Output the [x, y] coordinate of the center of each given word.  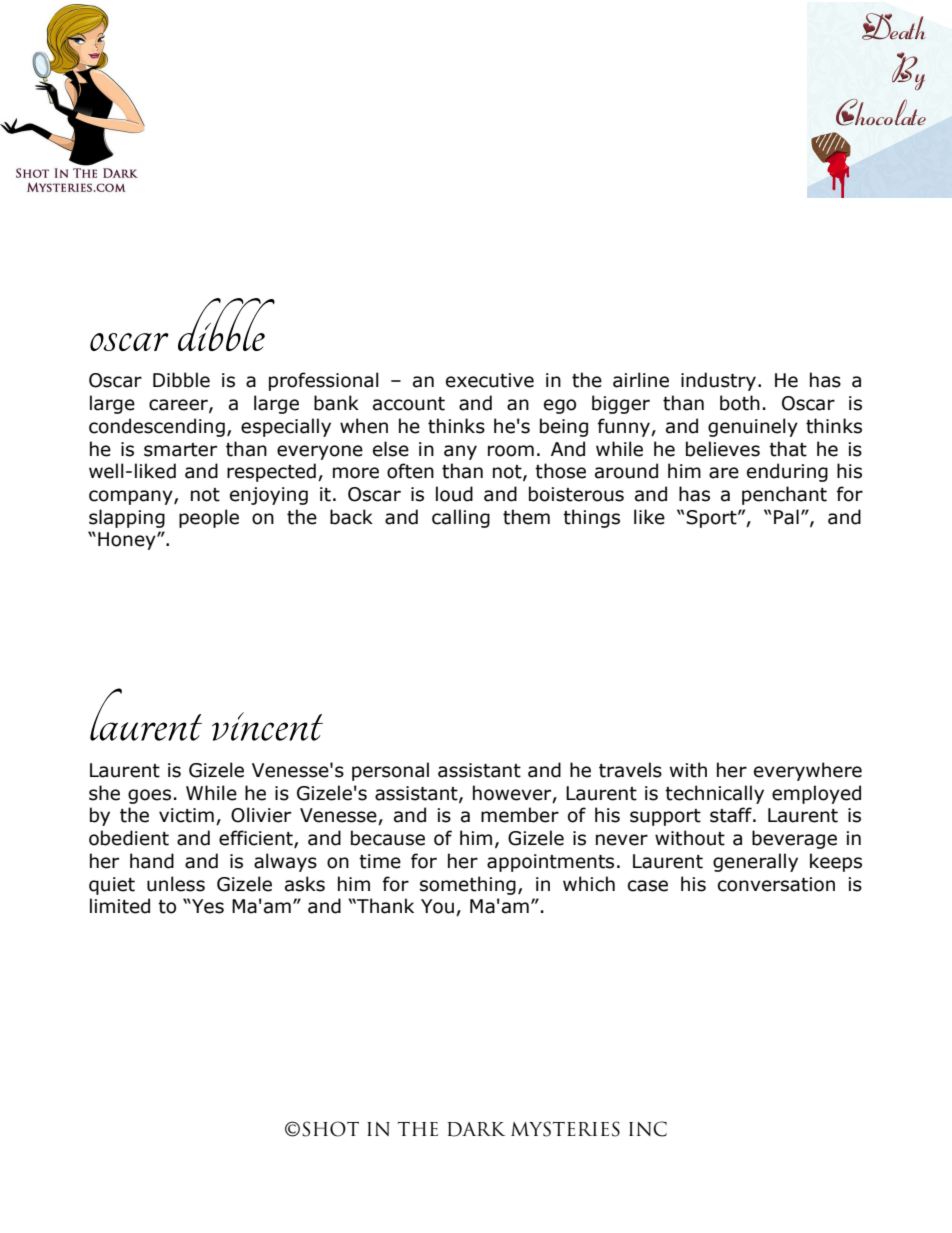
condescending [157, 427]
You [437, 906]
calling [461, 518]
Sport [712, 519]
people [209, 518]
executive [490, 380]
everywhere [808, 771]
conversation [776, 884]
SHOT [330, 1129]
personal [390, 771]
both [740, 403]
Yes [207, 906]
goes [149, 796]
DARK [476, 1129]
